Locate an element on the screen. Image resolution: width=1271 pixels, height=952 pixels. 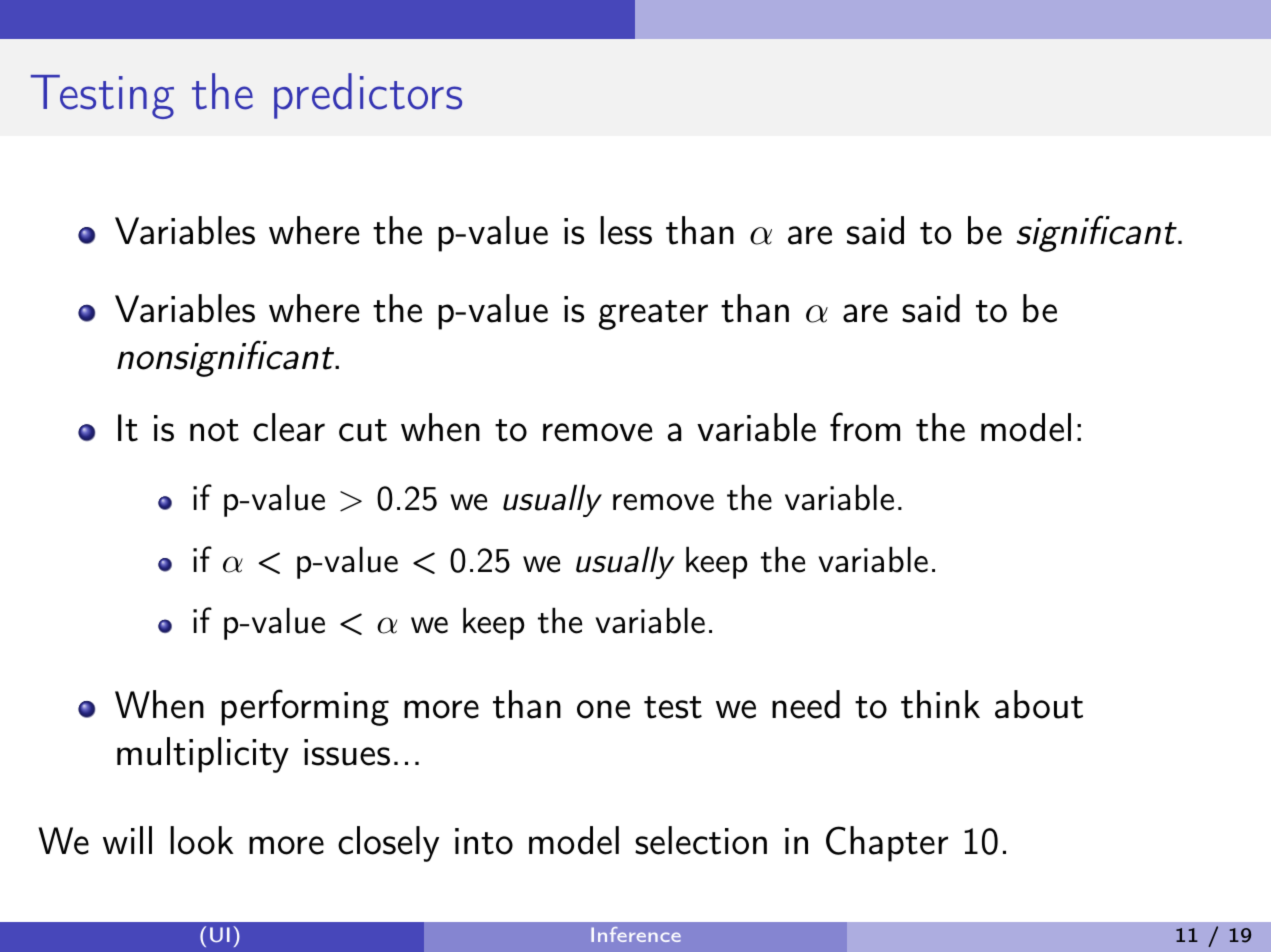
think is located at coordinates (940, 704).
